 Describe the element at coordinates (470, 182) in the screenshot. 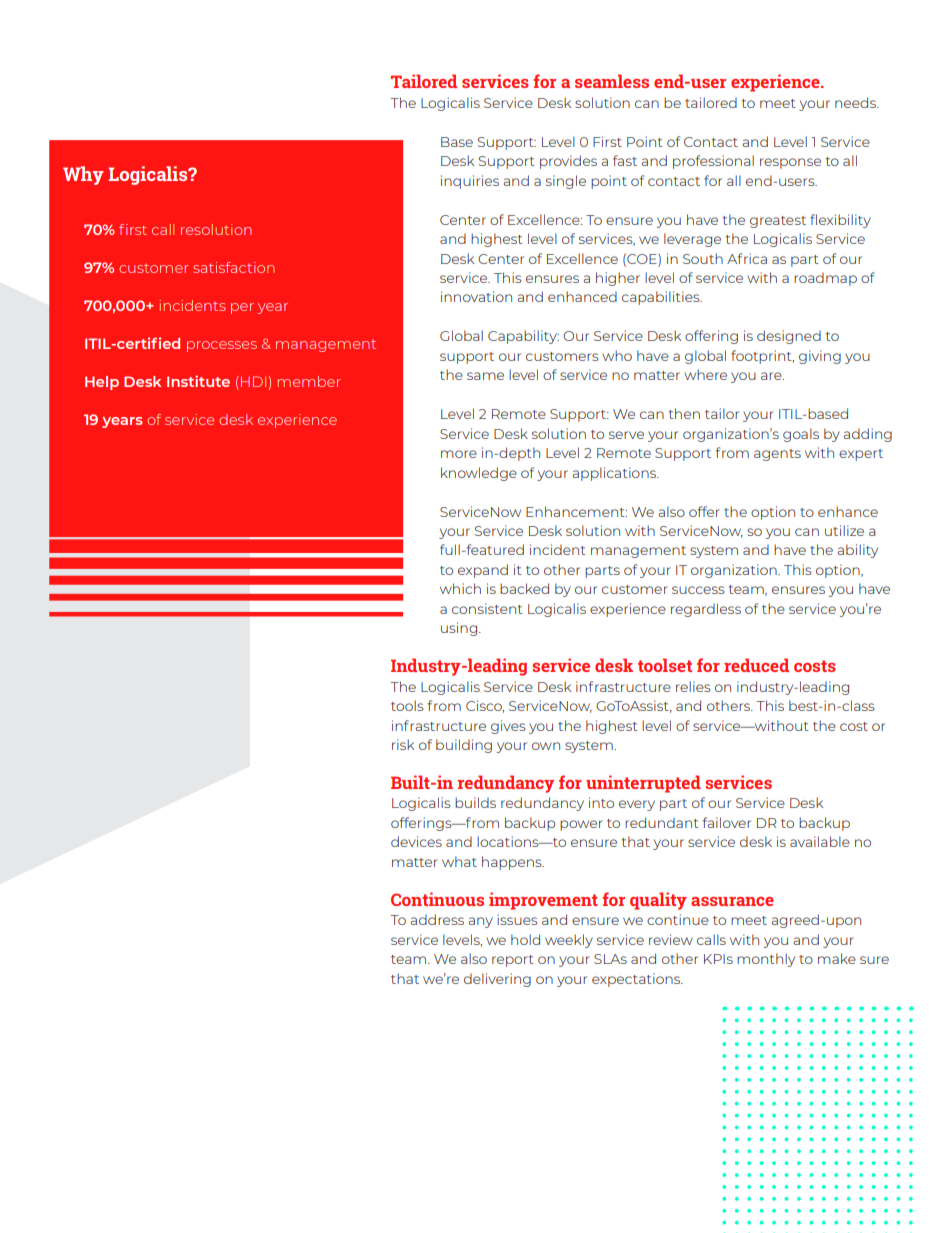

I see `inquiries` at that location.
